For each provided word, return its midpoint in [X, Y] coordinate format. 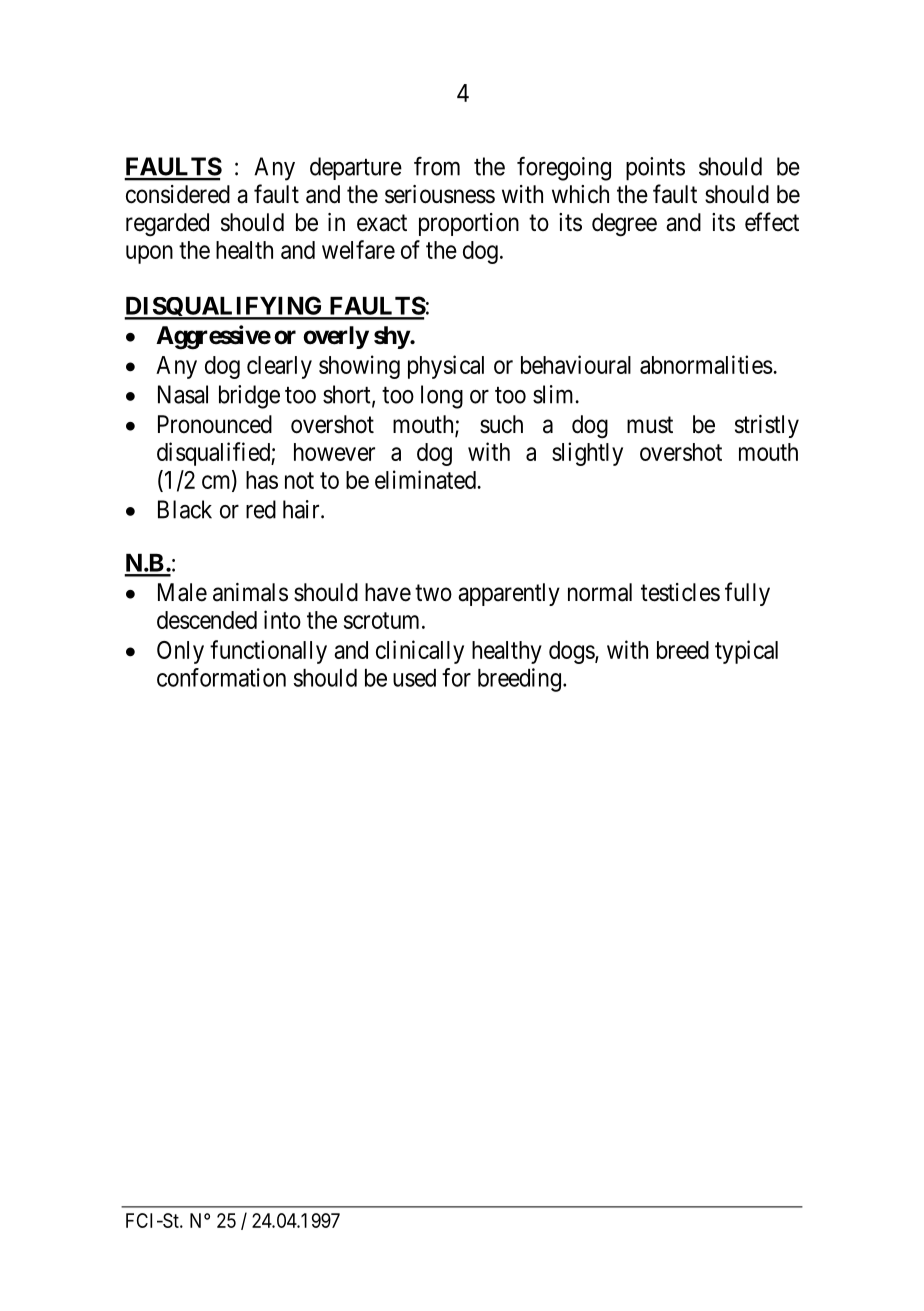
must [650, 425]
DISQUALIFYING [224, 308]
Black [185, 509]
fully [747, 594]
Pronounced [215, 424]
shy [392, 337]
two [433, 592]
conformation [221, 677]
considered [178, 194]
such [501, 424]
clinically [420, 652]
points [655, 169]
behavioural [576, 364]
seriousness [440, 194]
